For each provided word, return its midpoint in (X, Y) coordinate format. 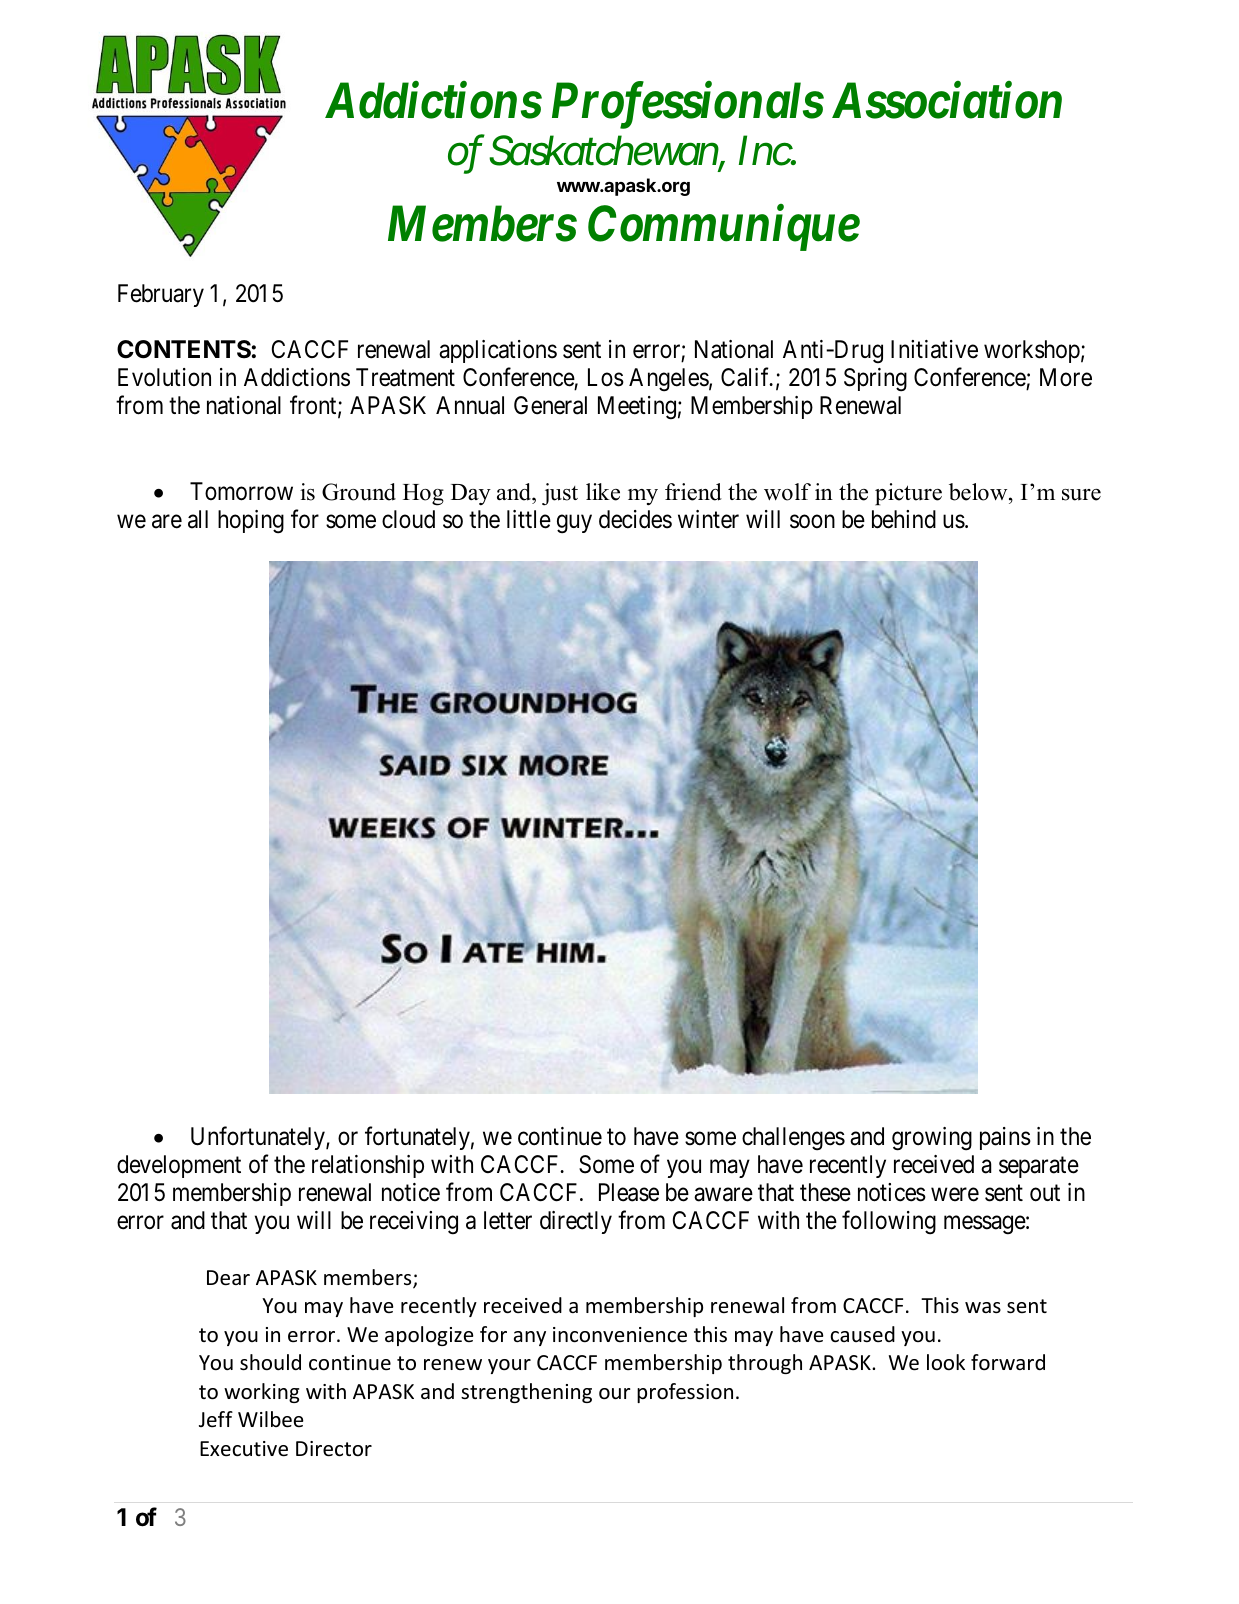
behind (904, 519)
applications (498, 351)
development (179, 1166)
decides (635, 519)
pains (1005, 1138)
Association (947, 100)
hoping (251, 522)
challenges (793, 1139)
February (161, 295)
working (261, 1393)
